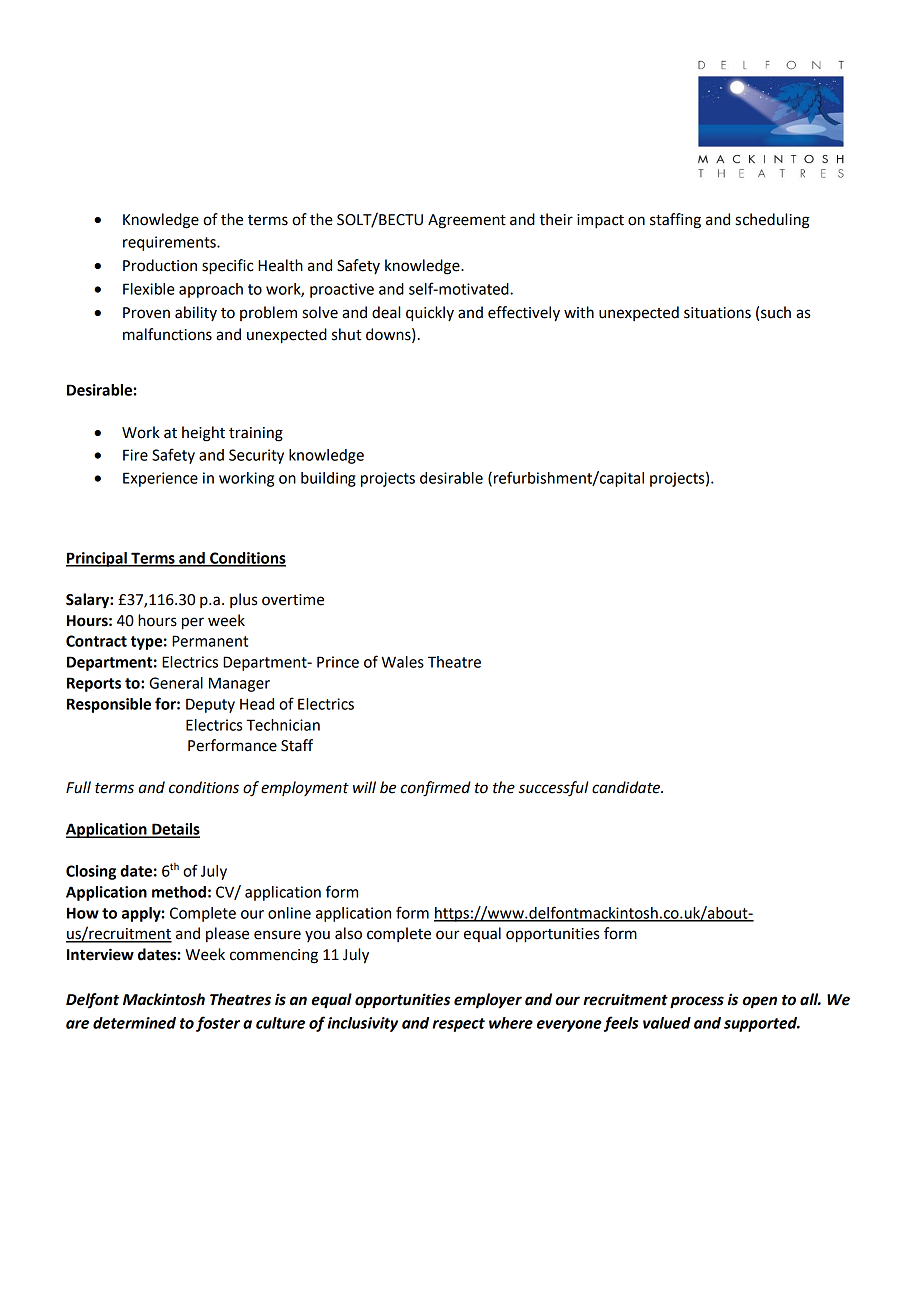 This screenshot has height=1308, width=924. I want to click on requirements, so click(170, 243).
